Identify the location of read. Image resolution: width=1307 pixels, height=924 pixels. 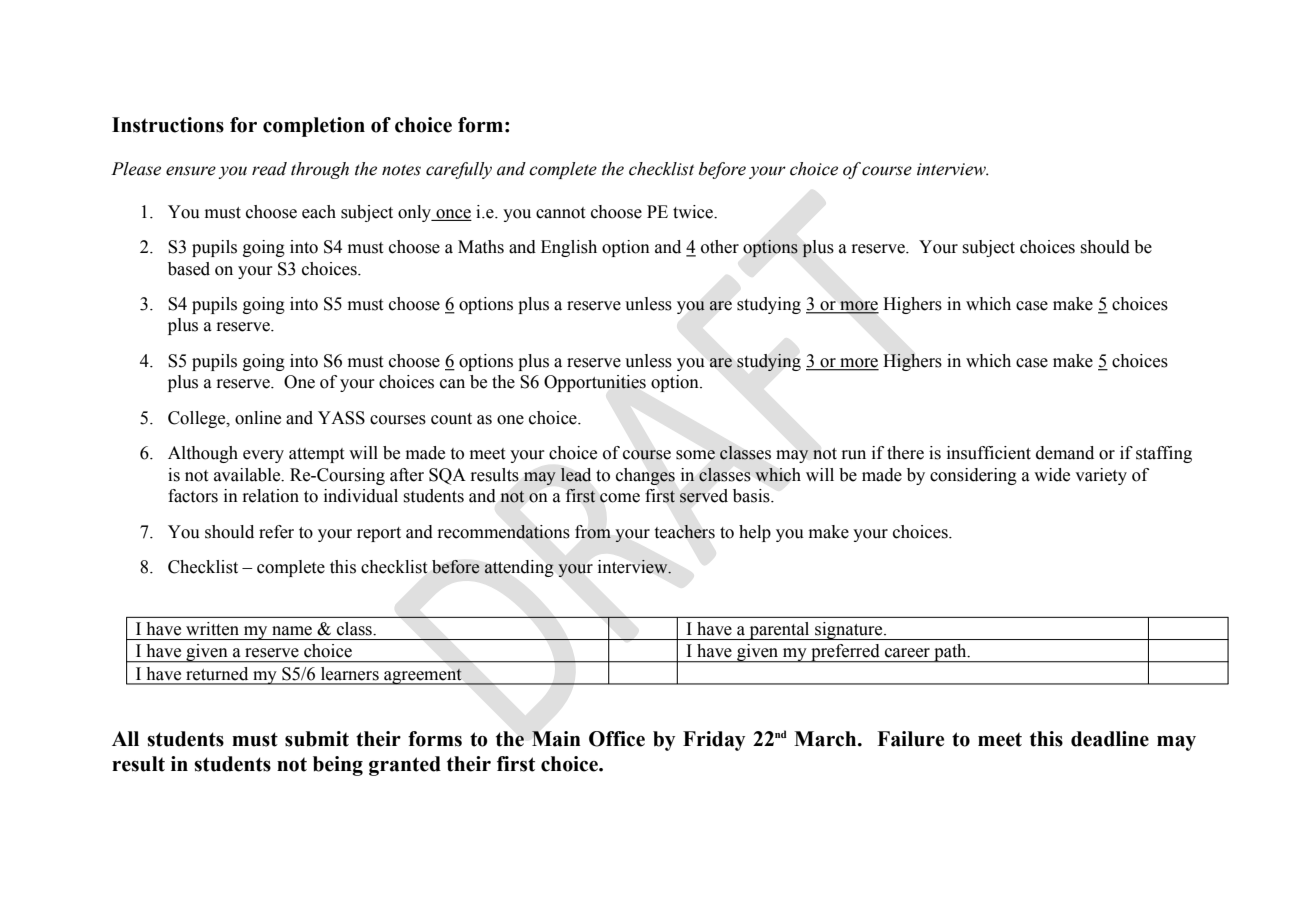
(269, 169).
